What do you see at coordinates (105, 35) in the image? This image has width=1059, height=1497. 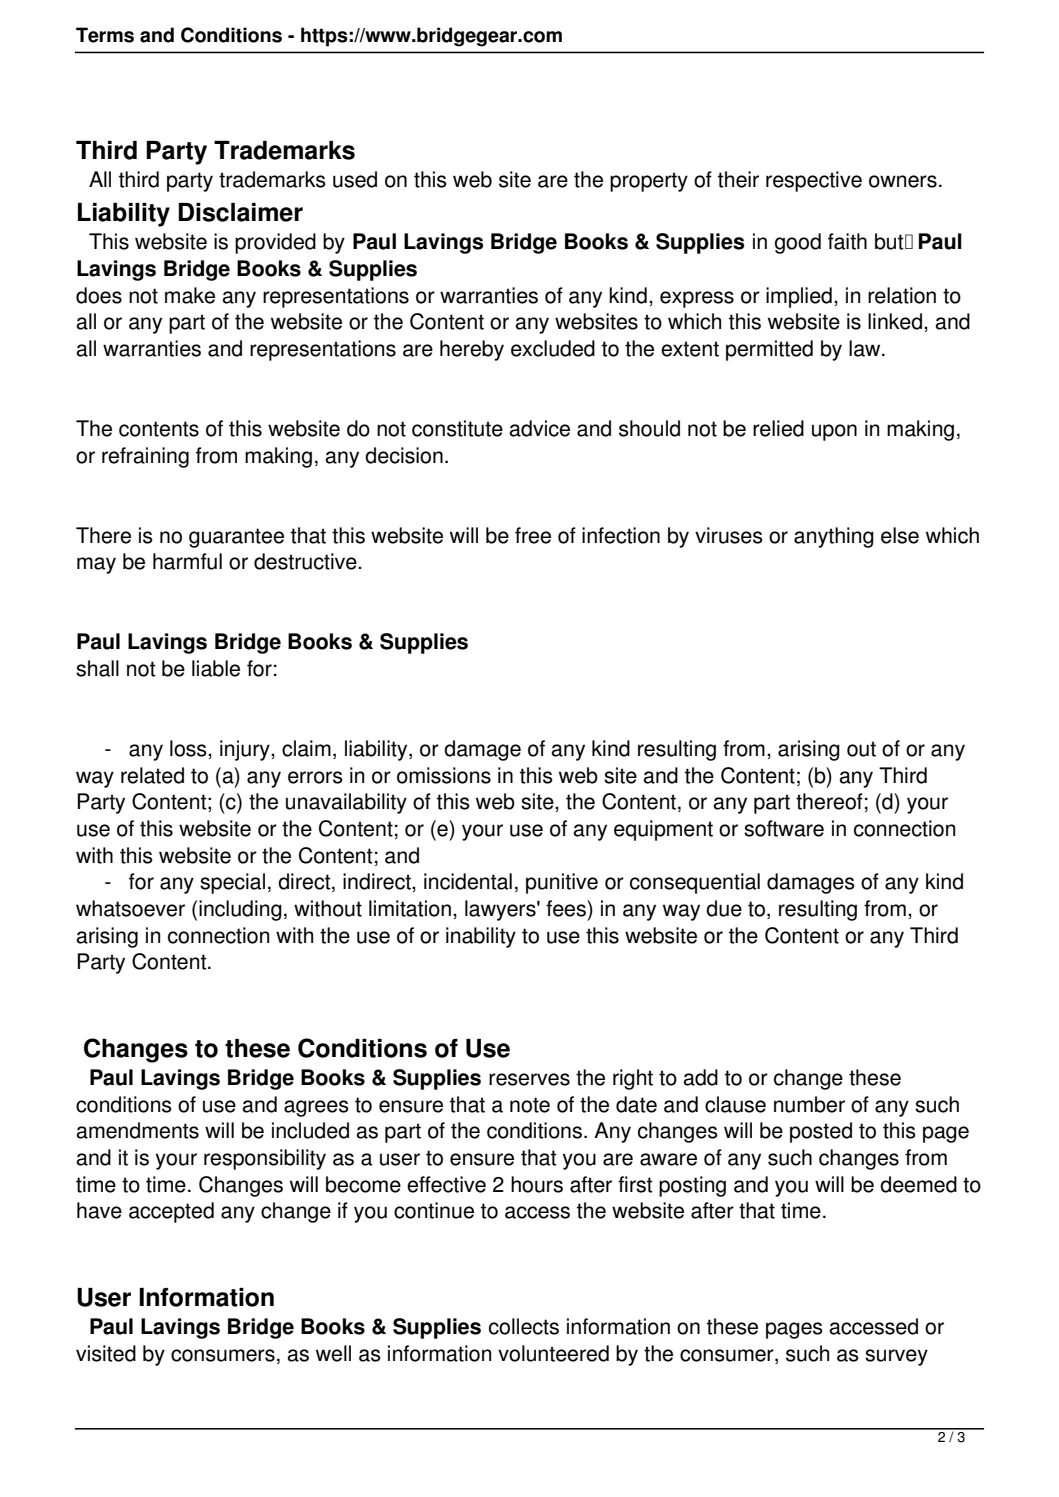 I see `Terms` at bounding box center [105, 35].
